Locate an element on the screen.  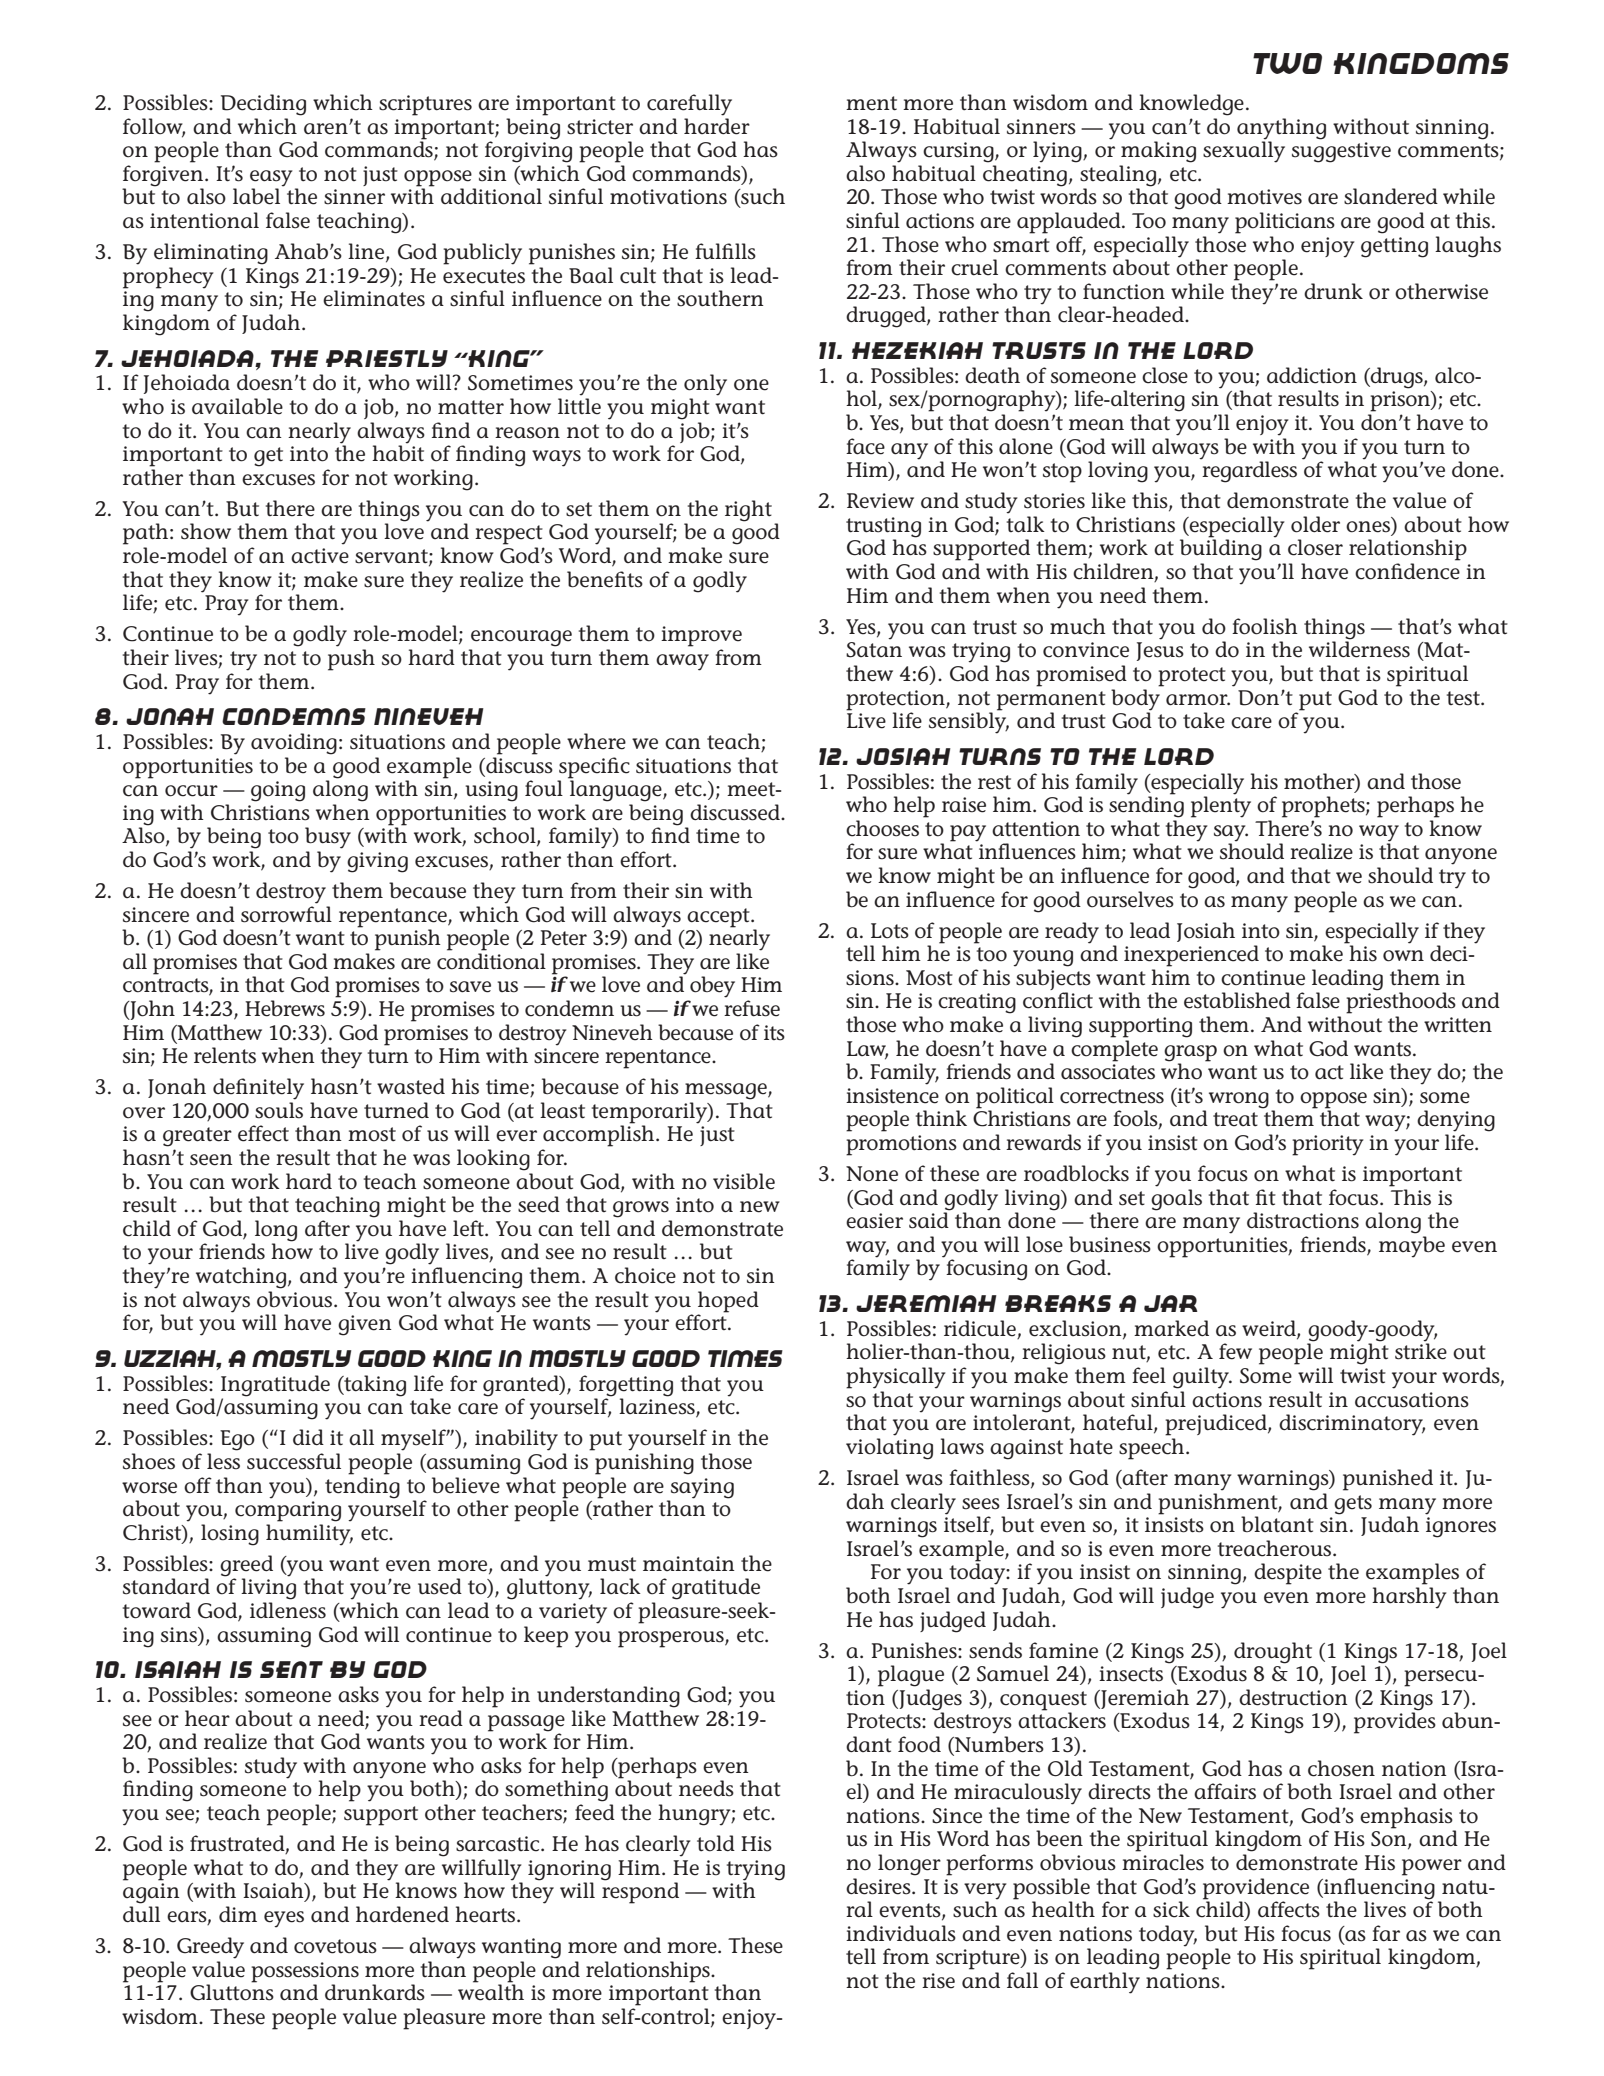
Satan is located at coordinates (874, 650).
